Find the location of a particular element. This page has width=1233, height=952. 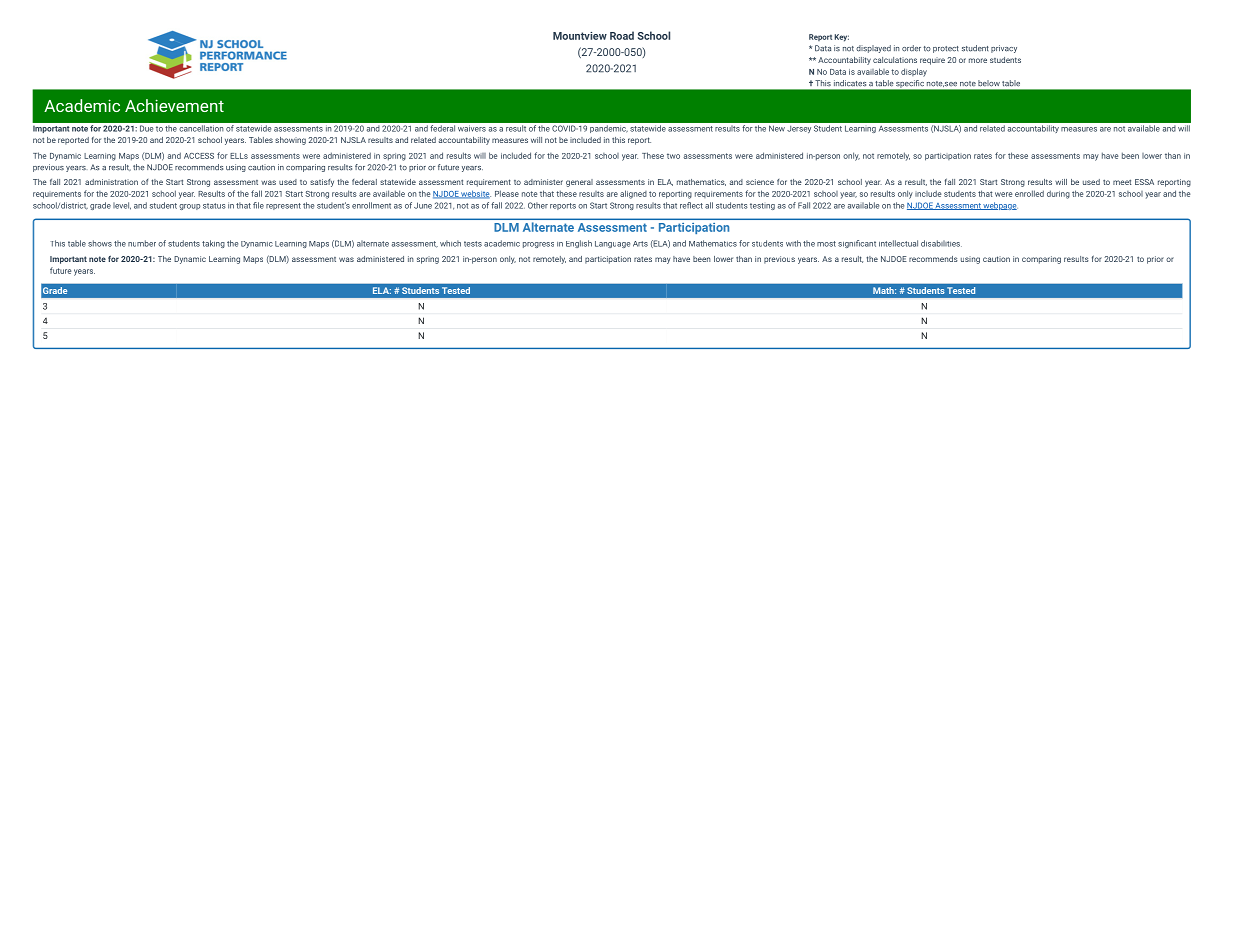

taking is located at coordinates (213, 244).
